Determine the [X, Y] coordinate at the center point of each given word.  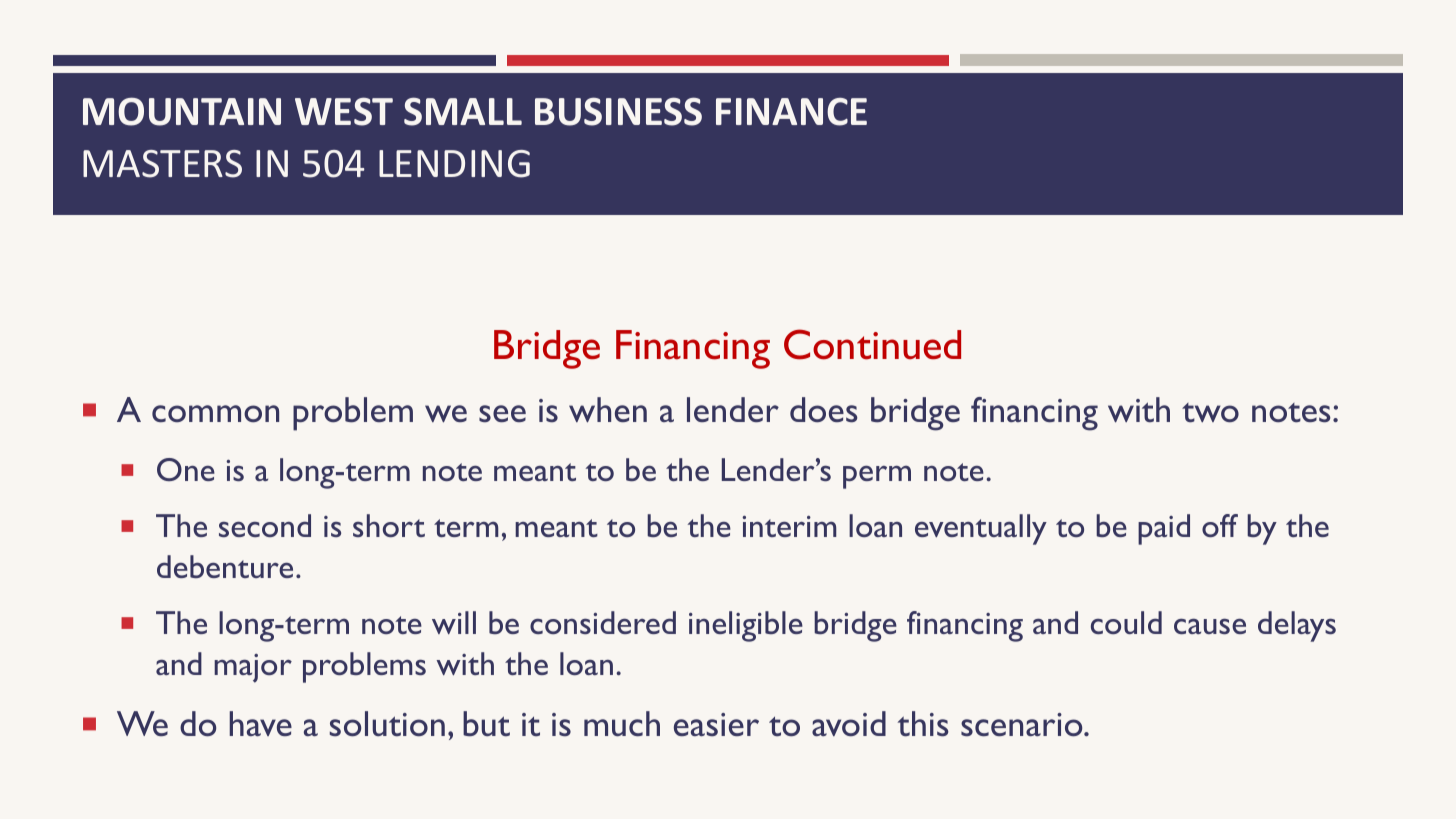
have [261, 723]
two [1210, 412]
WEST [344, 111]
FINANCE [791, 112]
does [824, 409]
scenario [1023, 724]
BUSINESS [618, 111]
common [215, 413]
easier [716, 724]
